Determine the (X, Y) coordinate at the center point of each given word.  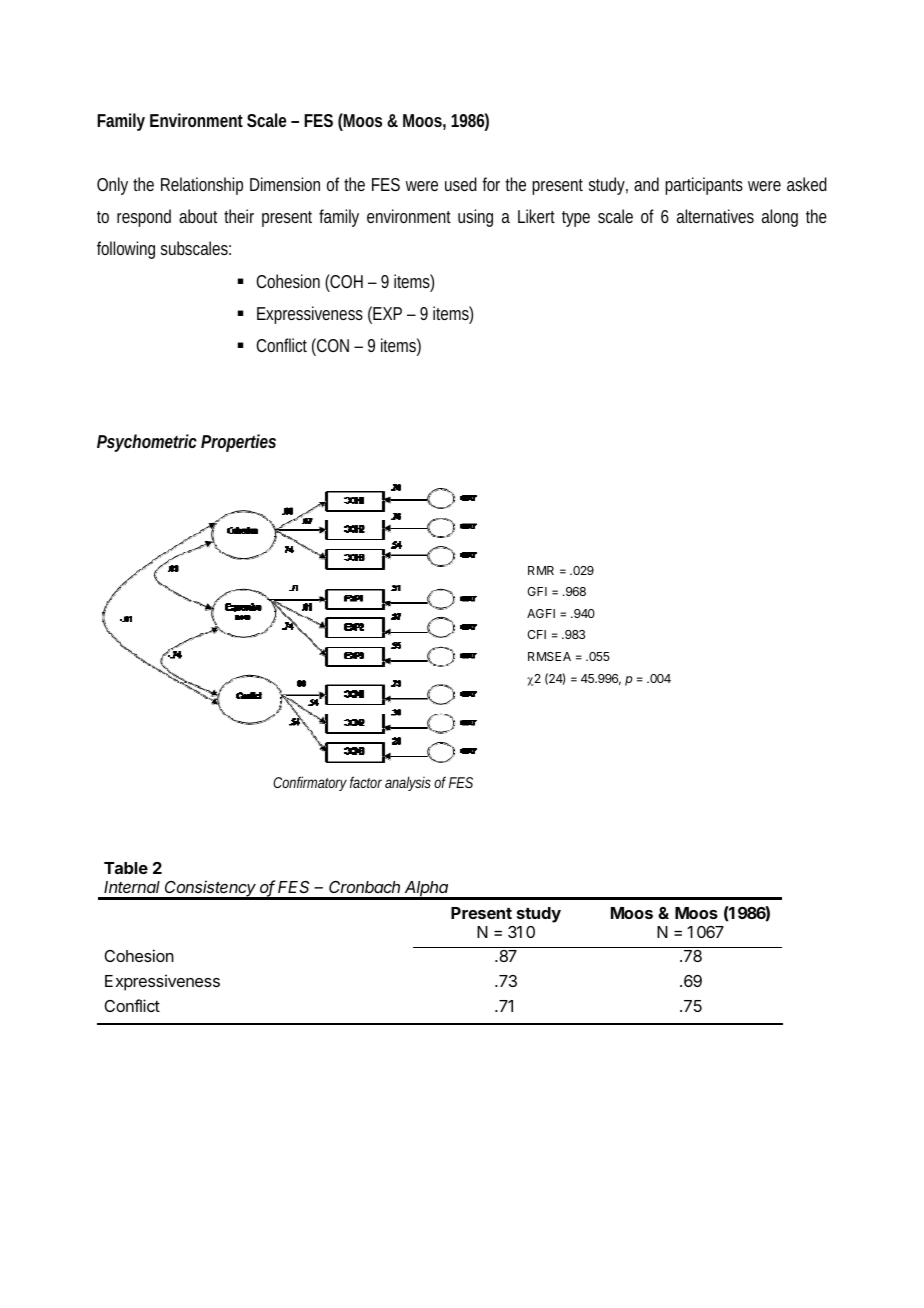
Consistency (211, 889)
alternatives (715, 216)
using (475, 218)
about (198, 216)
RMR (541, 570)
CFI (536, 634)
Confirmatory (310, 783)
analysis (408, 783)
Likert (536, 216)
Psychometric (147, 443)
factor (366, 782)
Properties (238, 443)
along (780, 218)
